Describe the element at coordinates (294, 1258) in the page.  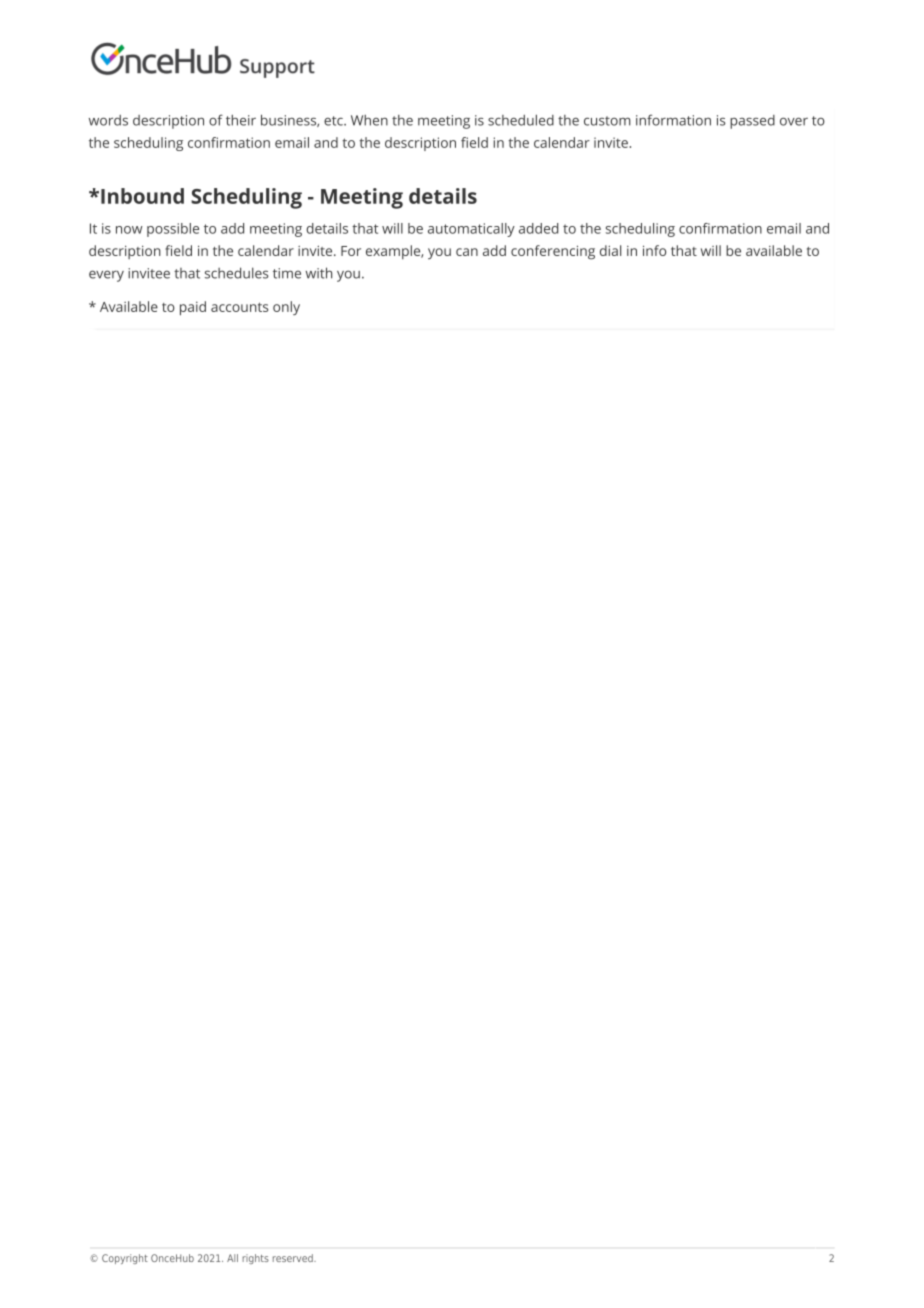
I see `reserved` at that location.
